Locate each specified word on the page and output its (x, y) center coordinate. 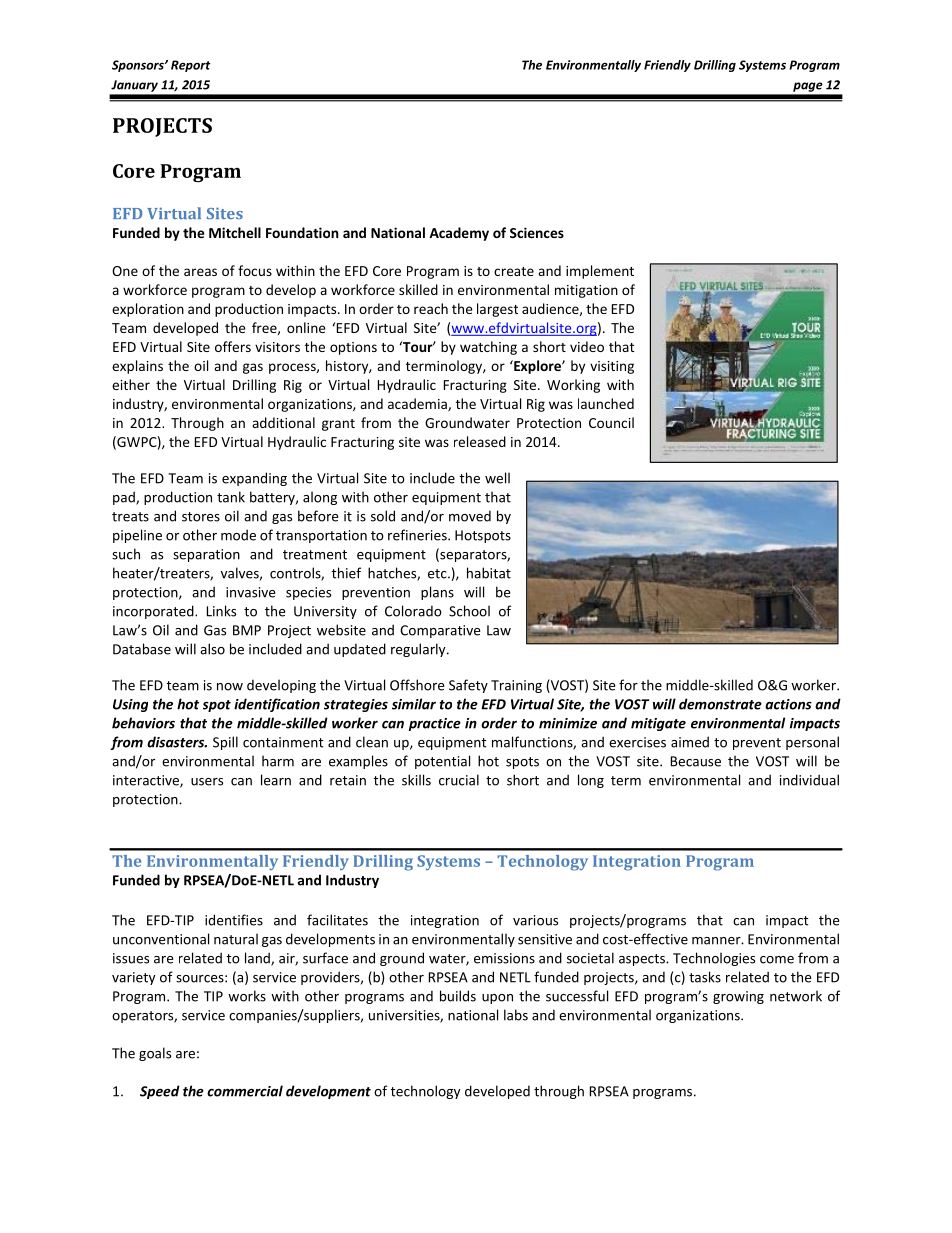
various (535, 920)
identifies (234, 920)
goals (155, 1054)
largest (497, 310)
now (230, 687)
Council (611, 422)
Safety (468, 686)
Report (191, 66)
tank (231, 497)
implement (600, 272)
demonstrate (720, 704)
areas (200, 272)
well (497, 478)
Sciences (537, 232)
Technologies (714, 959)
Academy (459, 234)
